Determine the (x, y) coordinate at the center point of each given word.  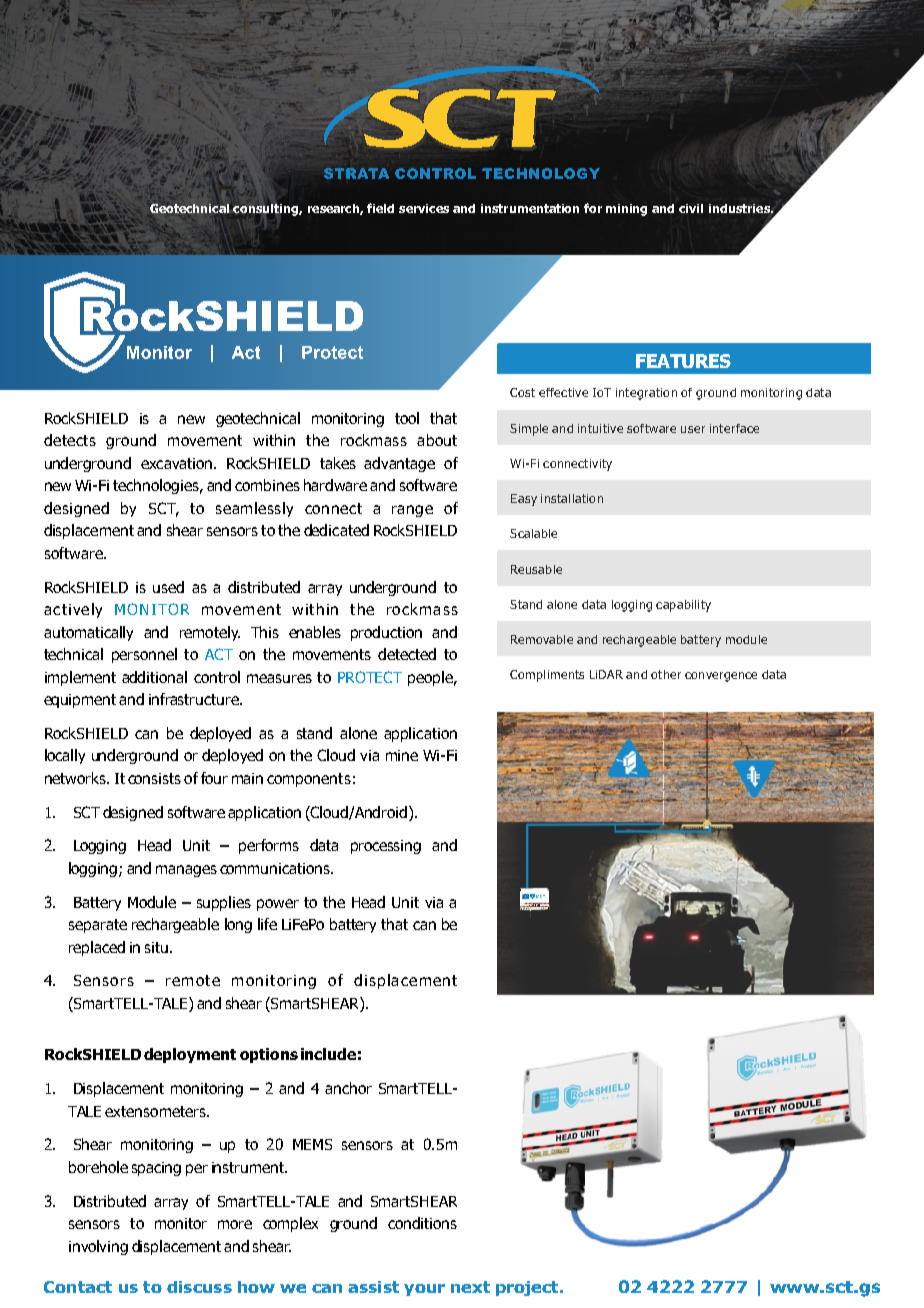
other (666, 674)
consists (154, 778)
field (380, 208)
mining (626, 210)
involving (98, 1247)
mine (402, 755)
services (424, 208)
